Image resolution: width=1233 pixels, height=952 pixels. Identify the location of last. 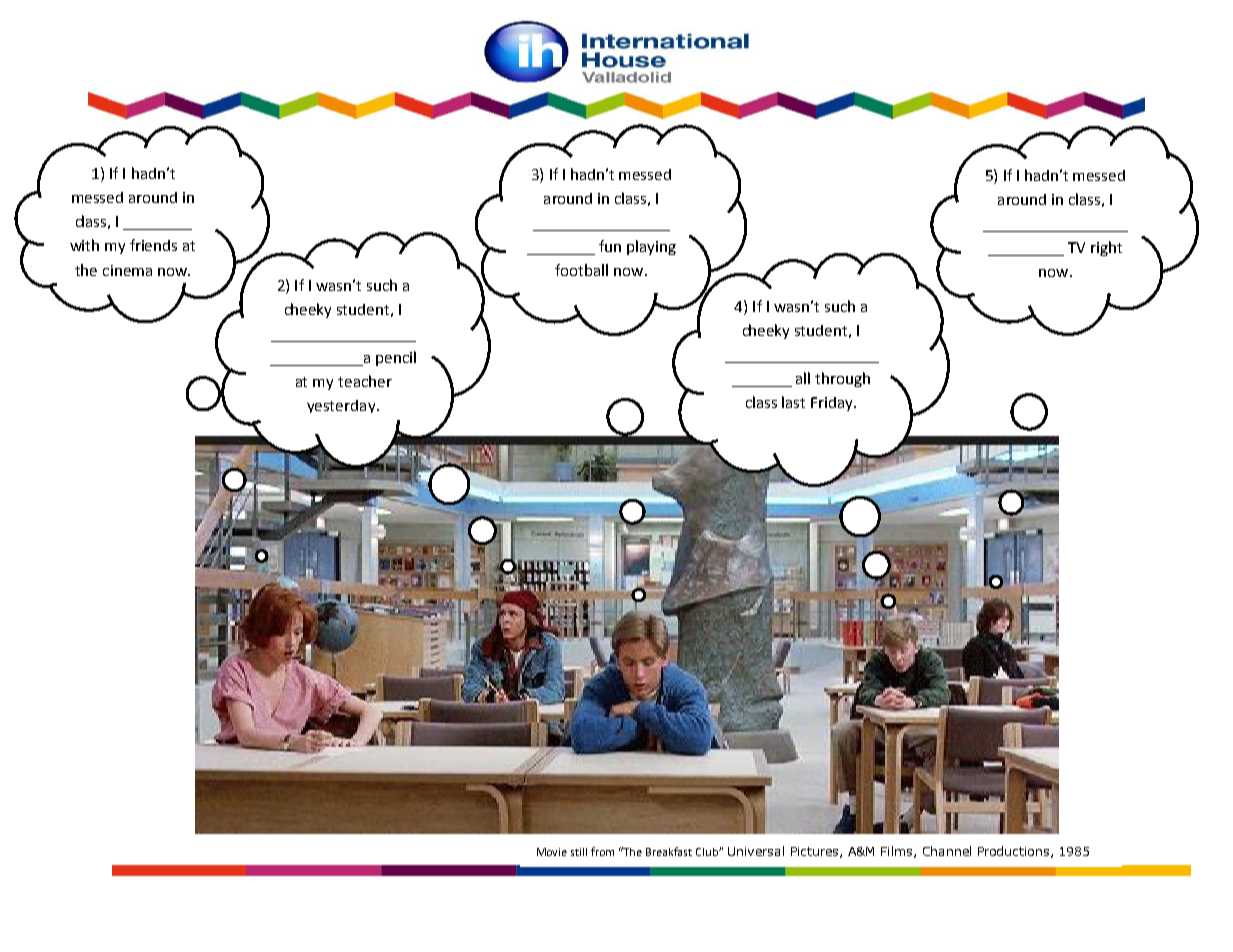
(793, 402).
